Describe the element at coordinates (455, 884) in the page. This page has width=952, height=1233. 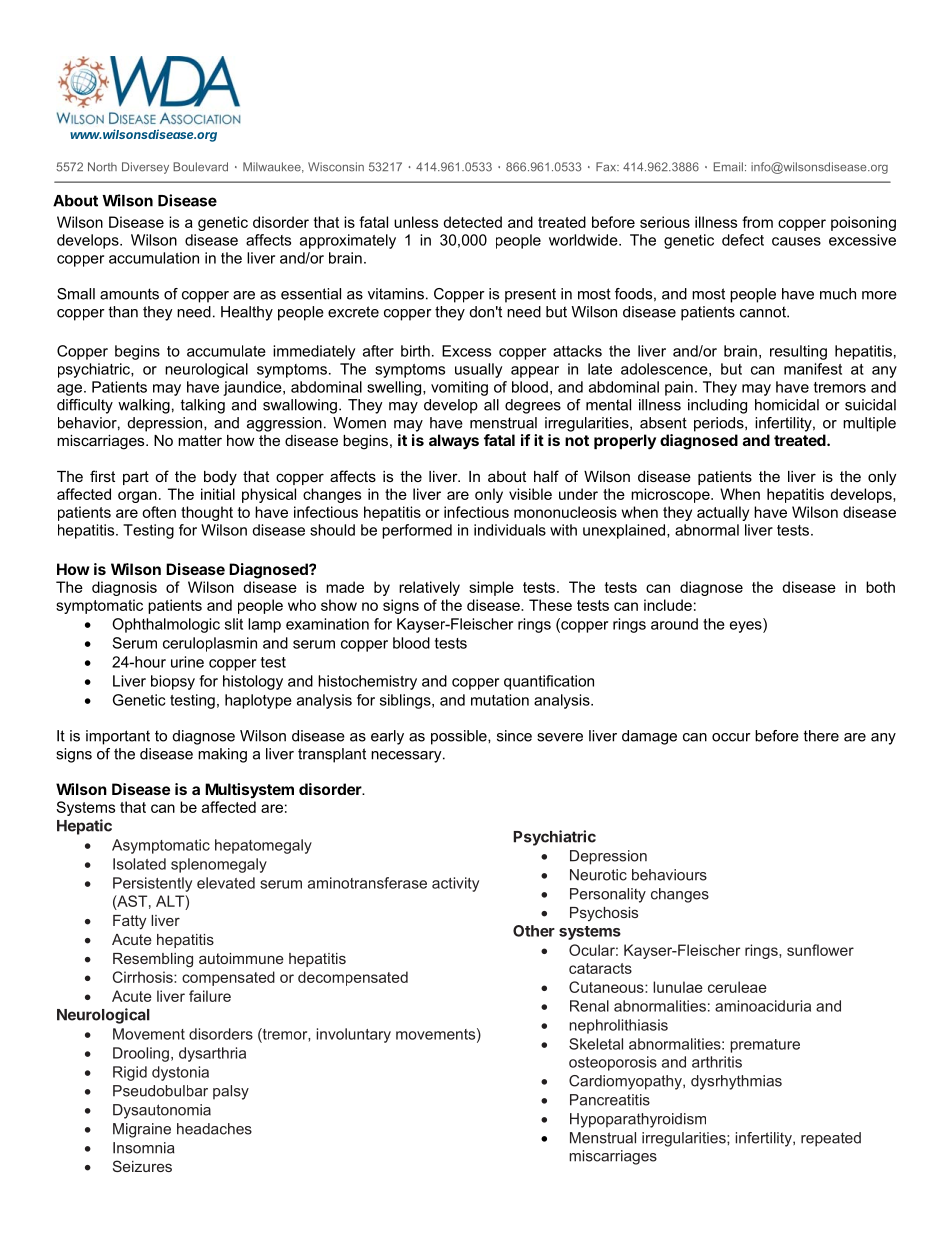
I see `activity` at that location.
